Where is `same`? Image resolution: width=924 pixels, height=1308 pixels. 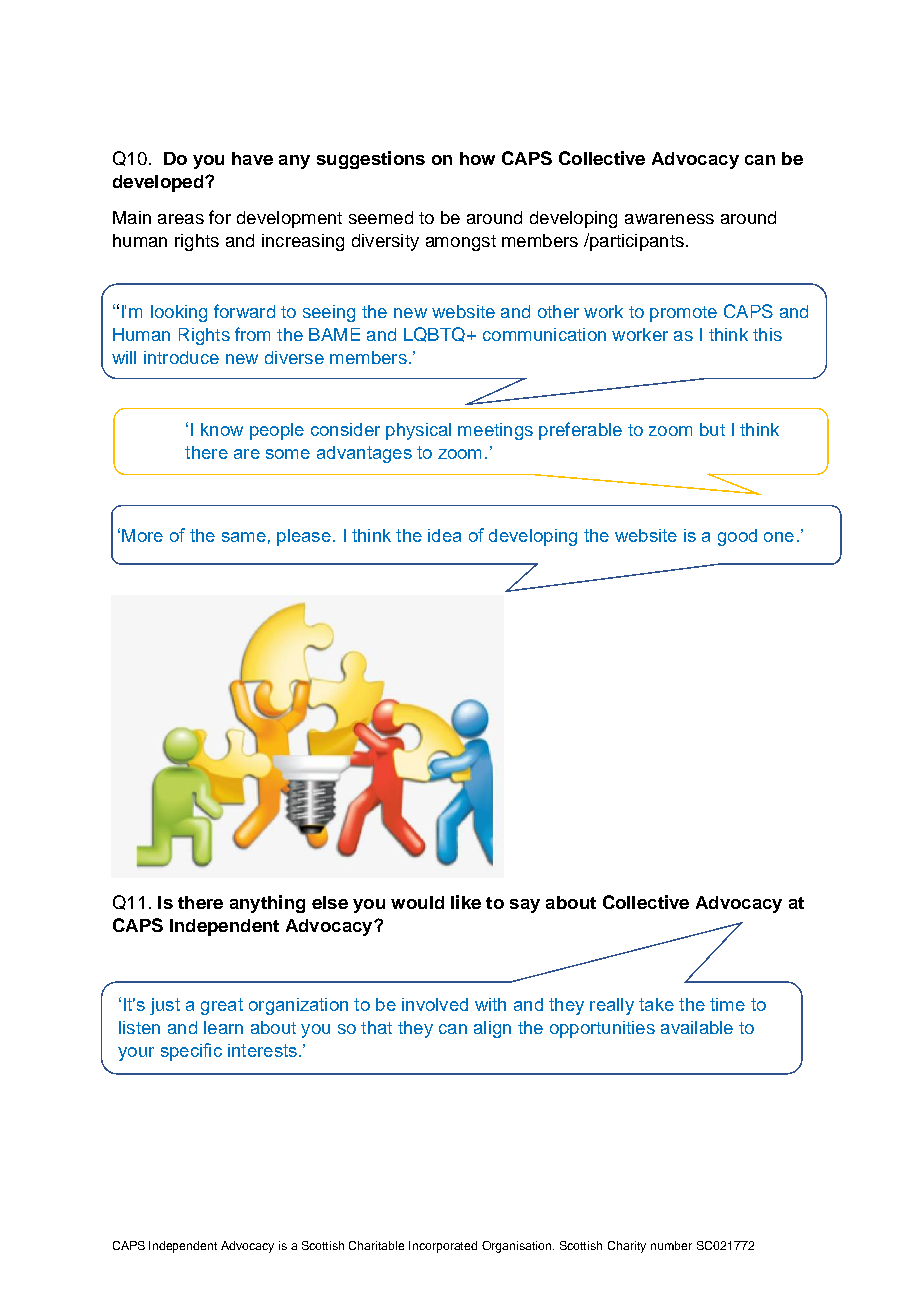 same is located at coordinates (244, 537).
